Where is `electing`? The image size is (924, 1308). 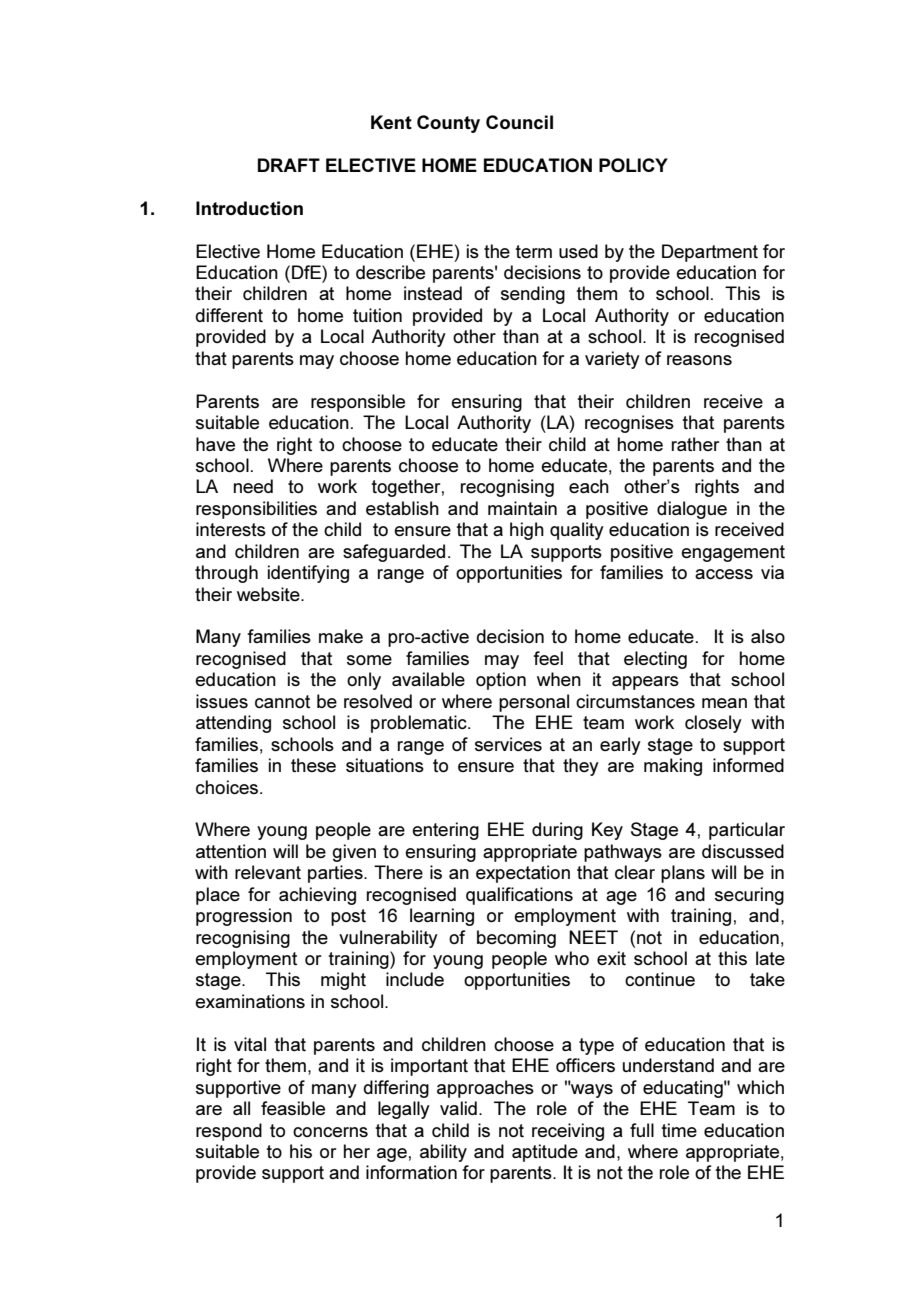 electing is located at coordinates (655, 660).
